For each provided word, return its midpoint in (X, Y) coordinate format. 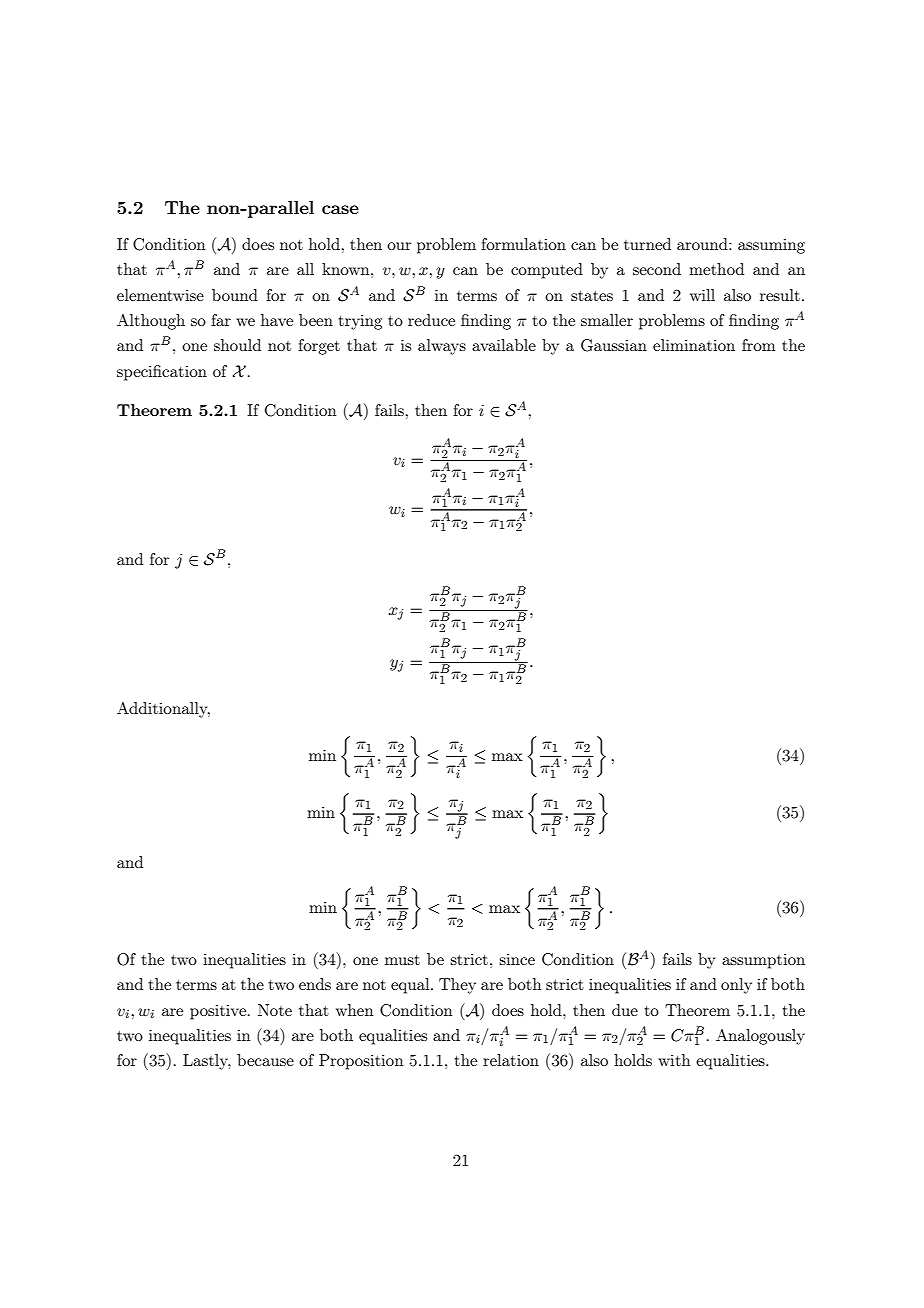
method (716, 269)
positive (219, 1012)
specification (162, 373)
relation (511, 1060)
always (442, 347)
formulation (523, 244)
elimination (694, 345)
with (674, 1060)
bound (235, 295)
